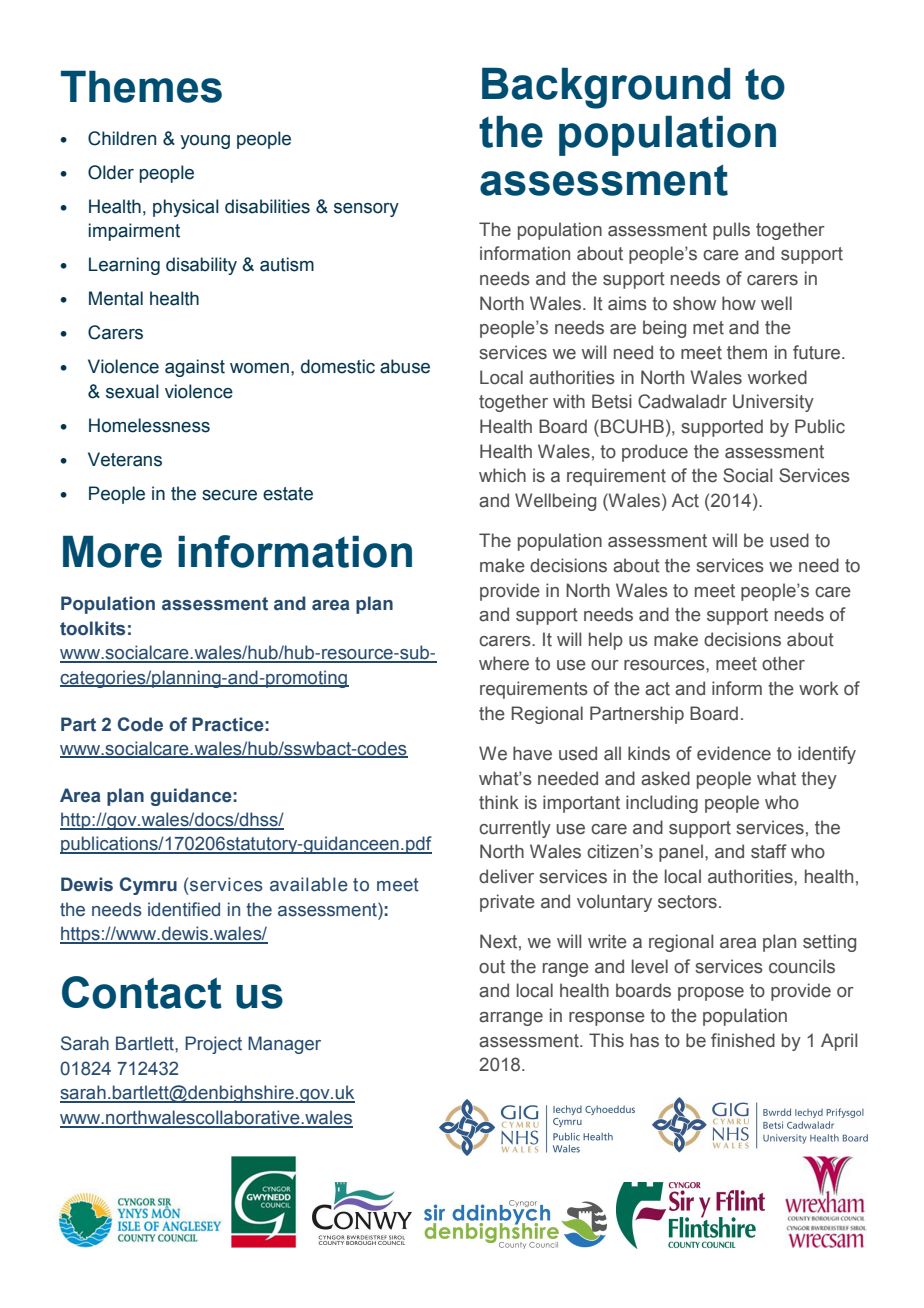  I want to click on Cymru, so click(148, 886).
